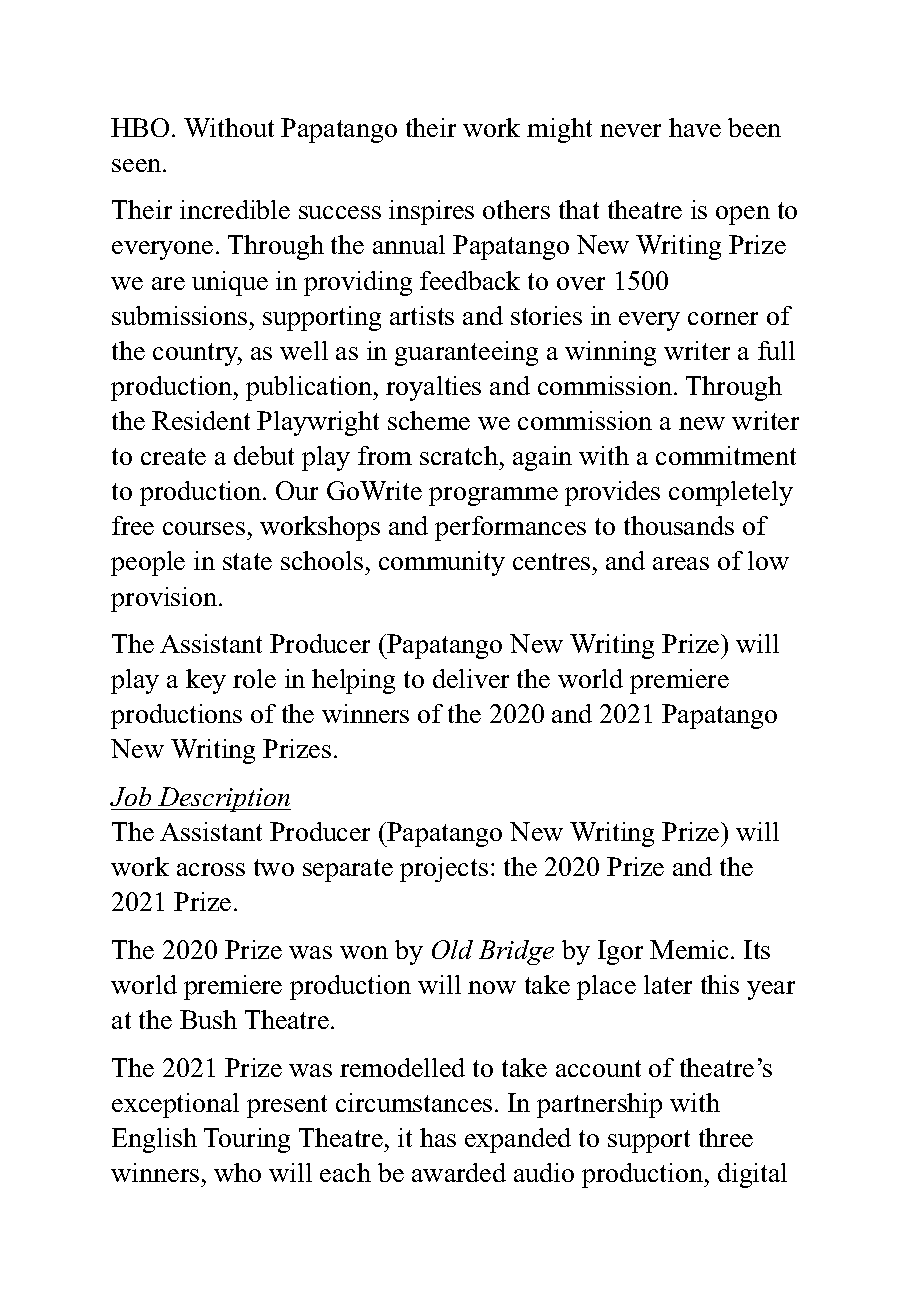 Image resolution: width=924 pixels, height=1308 pixels. Describe the element at coordinates (235, 209) in the page. I see `incredible` at that location.
